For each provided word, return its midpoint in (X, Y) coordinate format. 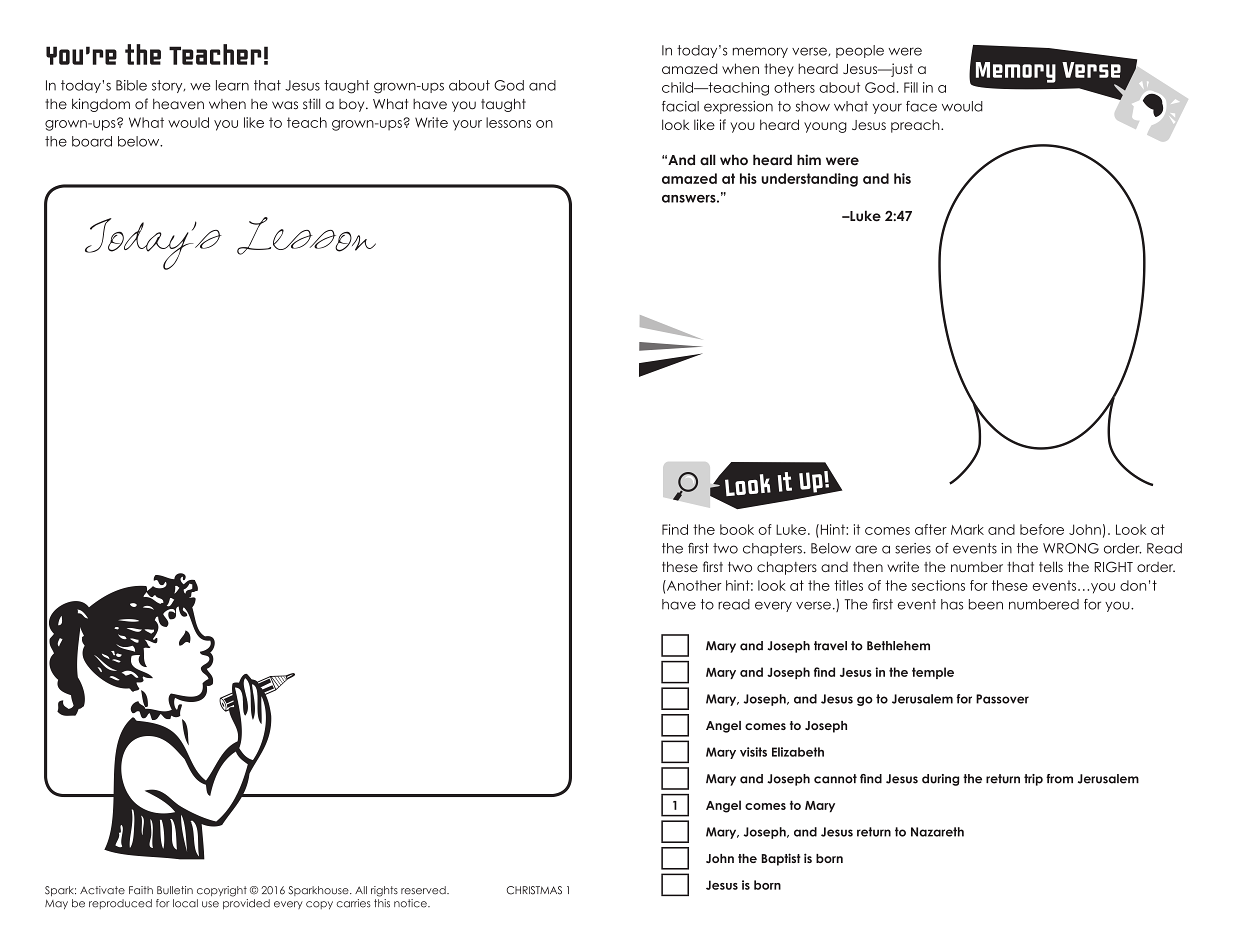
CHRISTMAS (534, 890)
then (868, 566)
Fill (911, 87)
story (168, 86)
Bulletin (175, 890)
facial (680, 106)
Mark (967, 529)
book (737, 529)
